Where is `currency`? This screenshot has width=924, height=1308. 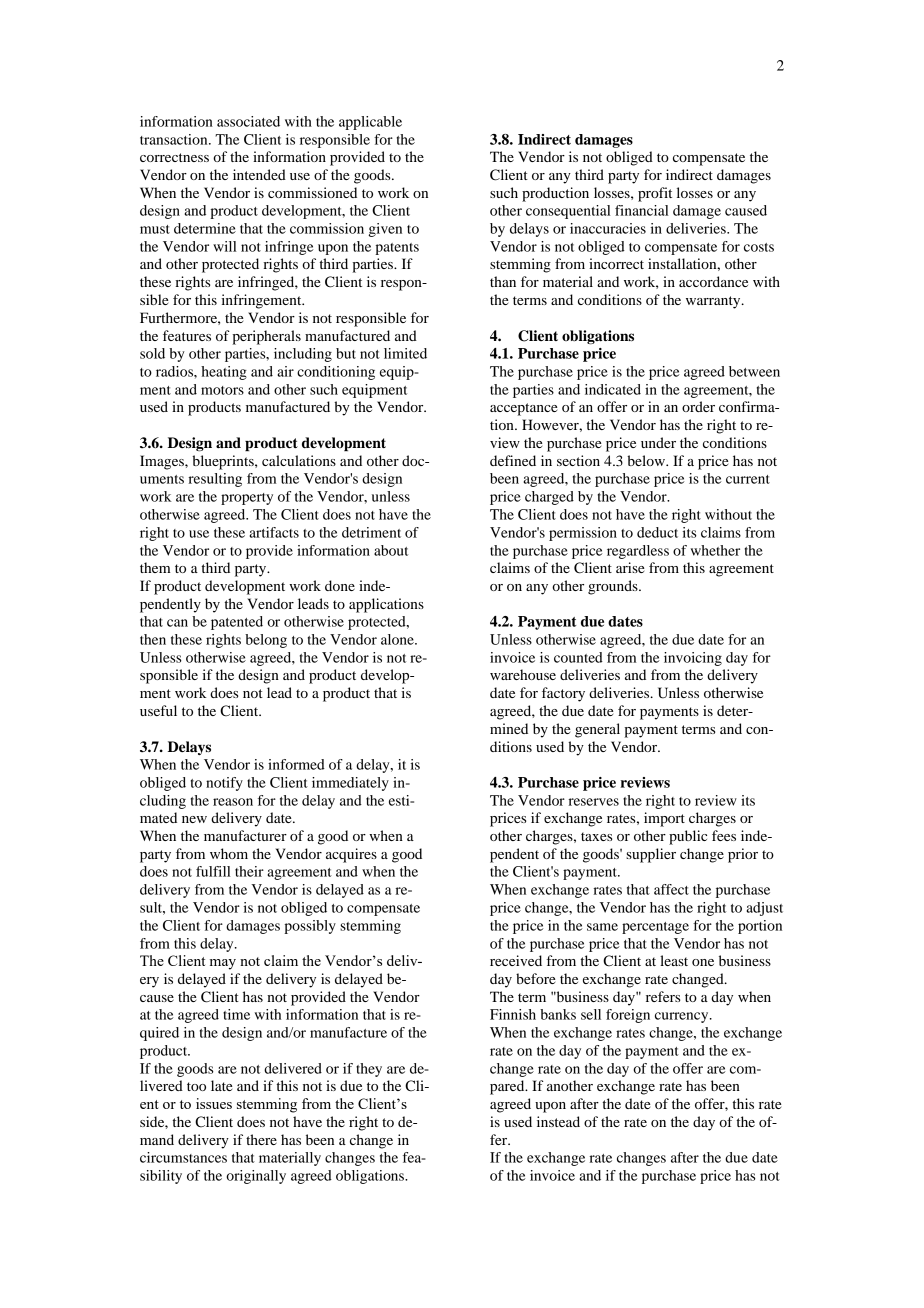 currency is located at coordinates (683, 1017).
